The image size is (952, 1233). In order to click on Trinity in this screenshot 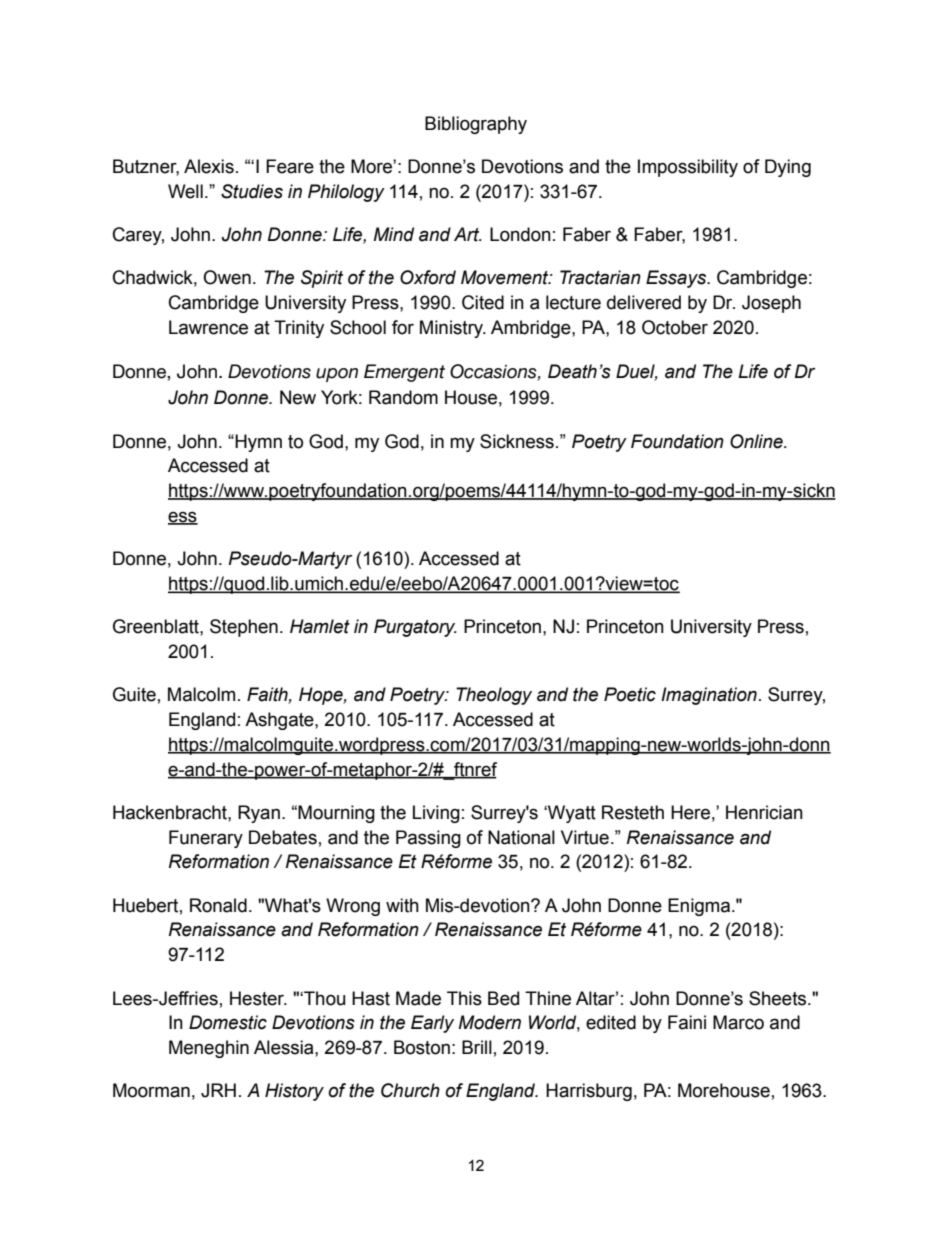, I will do `click(299, 329)`.
